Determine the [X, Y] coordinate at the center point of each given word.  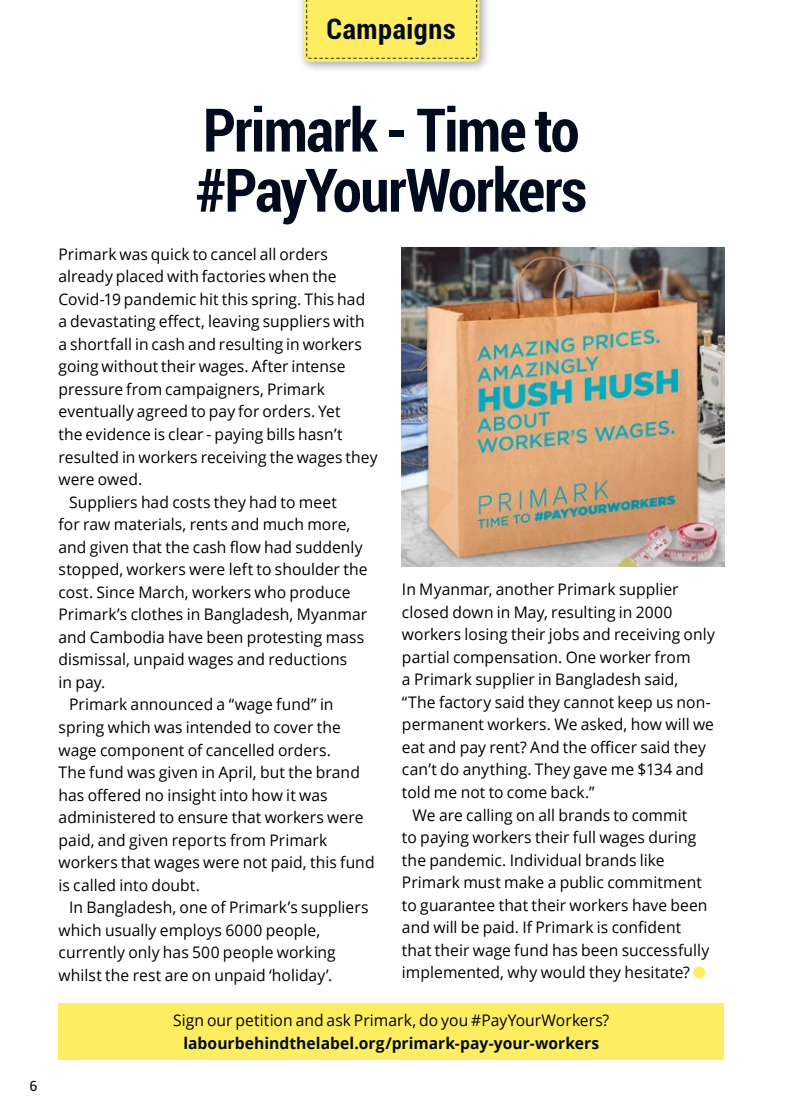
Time [471, 128]
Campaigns [391, 31]
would [563, 972]
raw [97, 526]
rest [147, 976]
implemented [452, 974]
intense [318, 366]
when [288, 276]
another [525, 589]
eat [413, 748]
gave [590, 772]
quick [170, 255]
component [142, 752]
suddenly [329, 548]
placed [140, 277]
